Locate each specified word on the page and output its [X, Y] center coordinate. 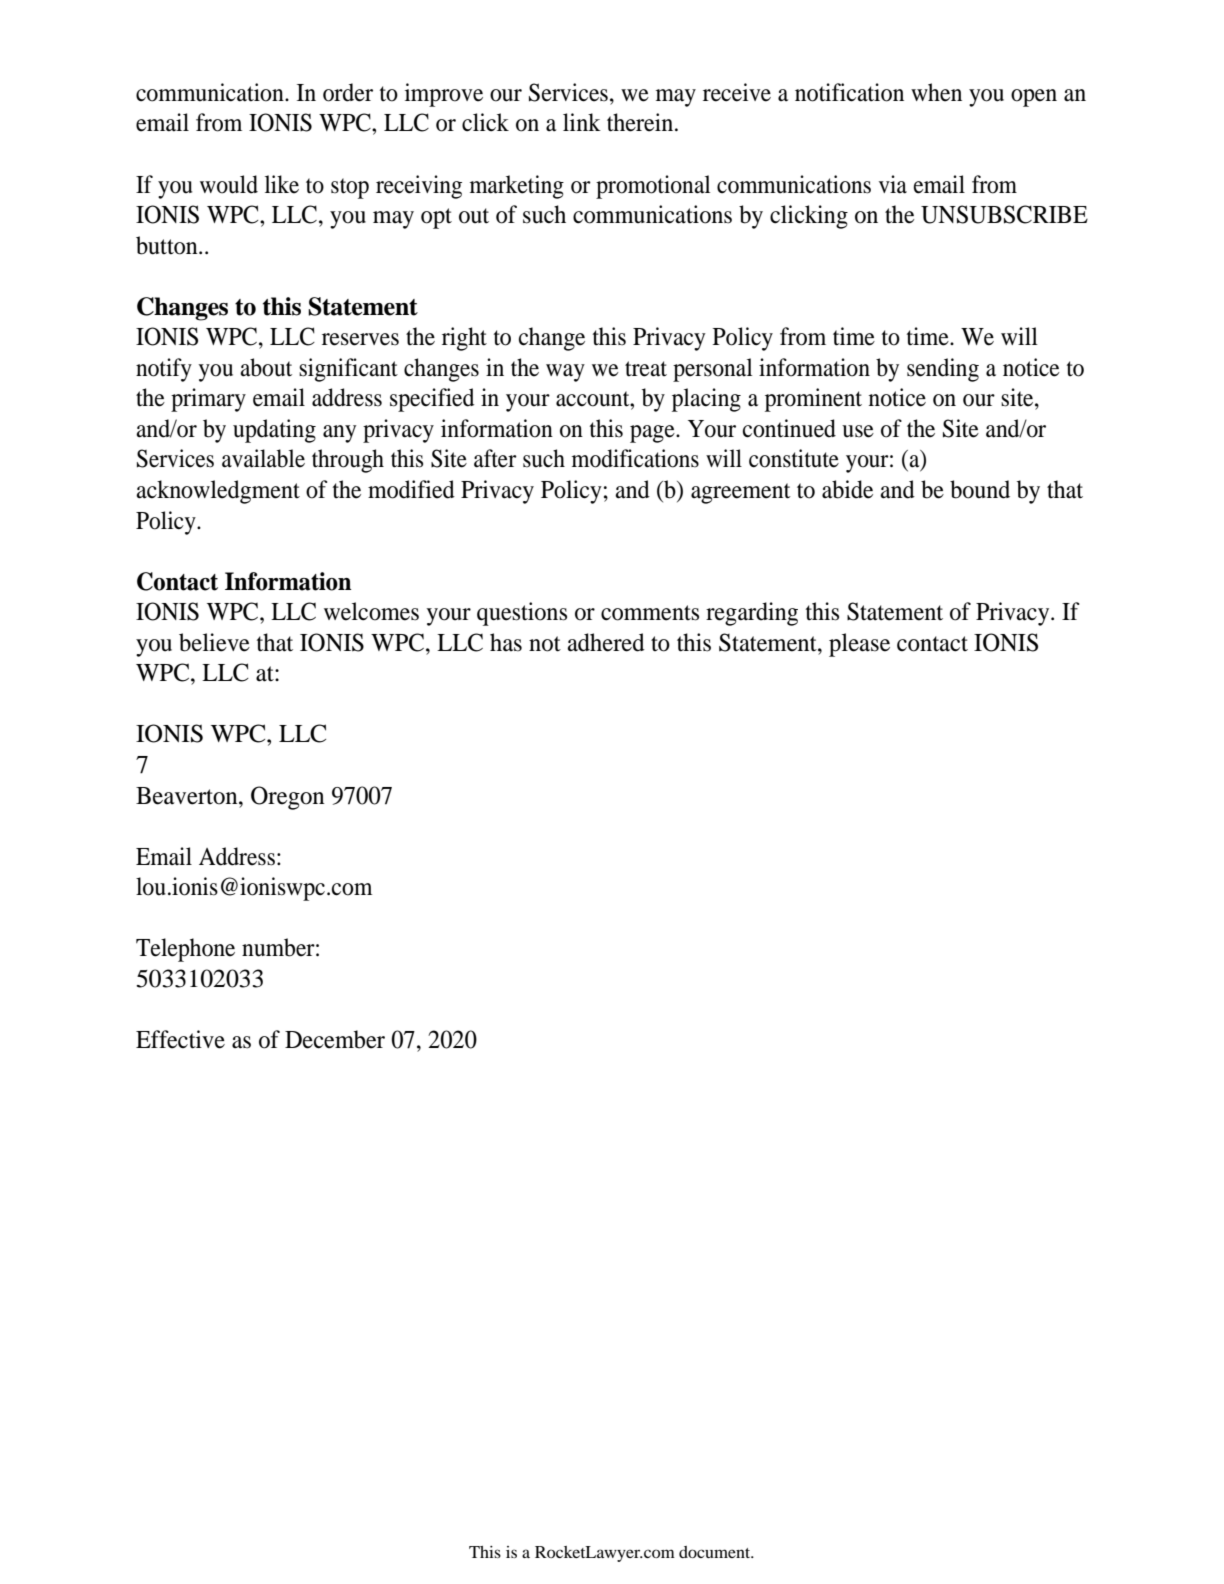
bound [980, 489]
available [263, 458]
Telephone [185, 950]
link [582, 122]
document [716, 1552]
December [335, 1039]
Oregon [288, 798]
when [936, 92]
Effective [180, 1039]
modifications [635, 458]
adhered [606, 642]
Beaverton [188, 796]
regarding [752, 614]
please [859, 645]
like [282, 184]
